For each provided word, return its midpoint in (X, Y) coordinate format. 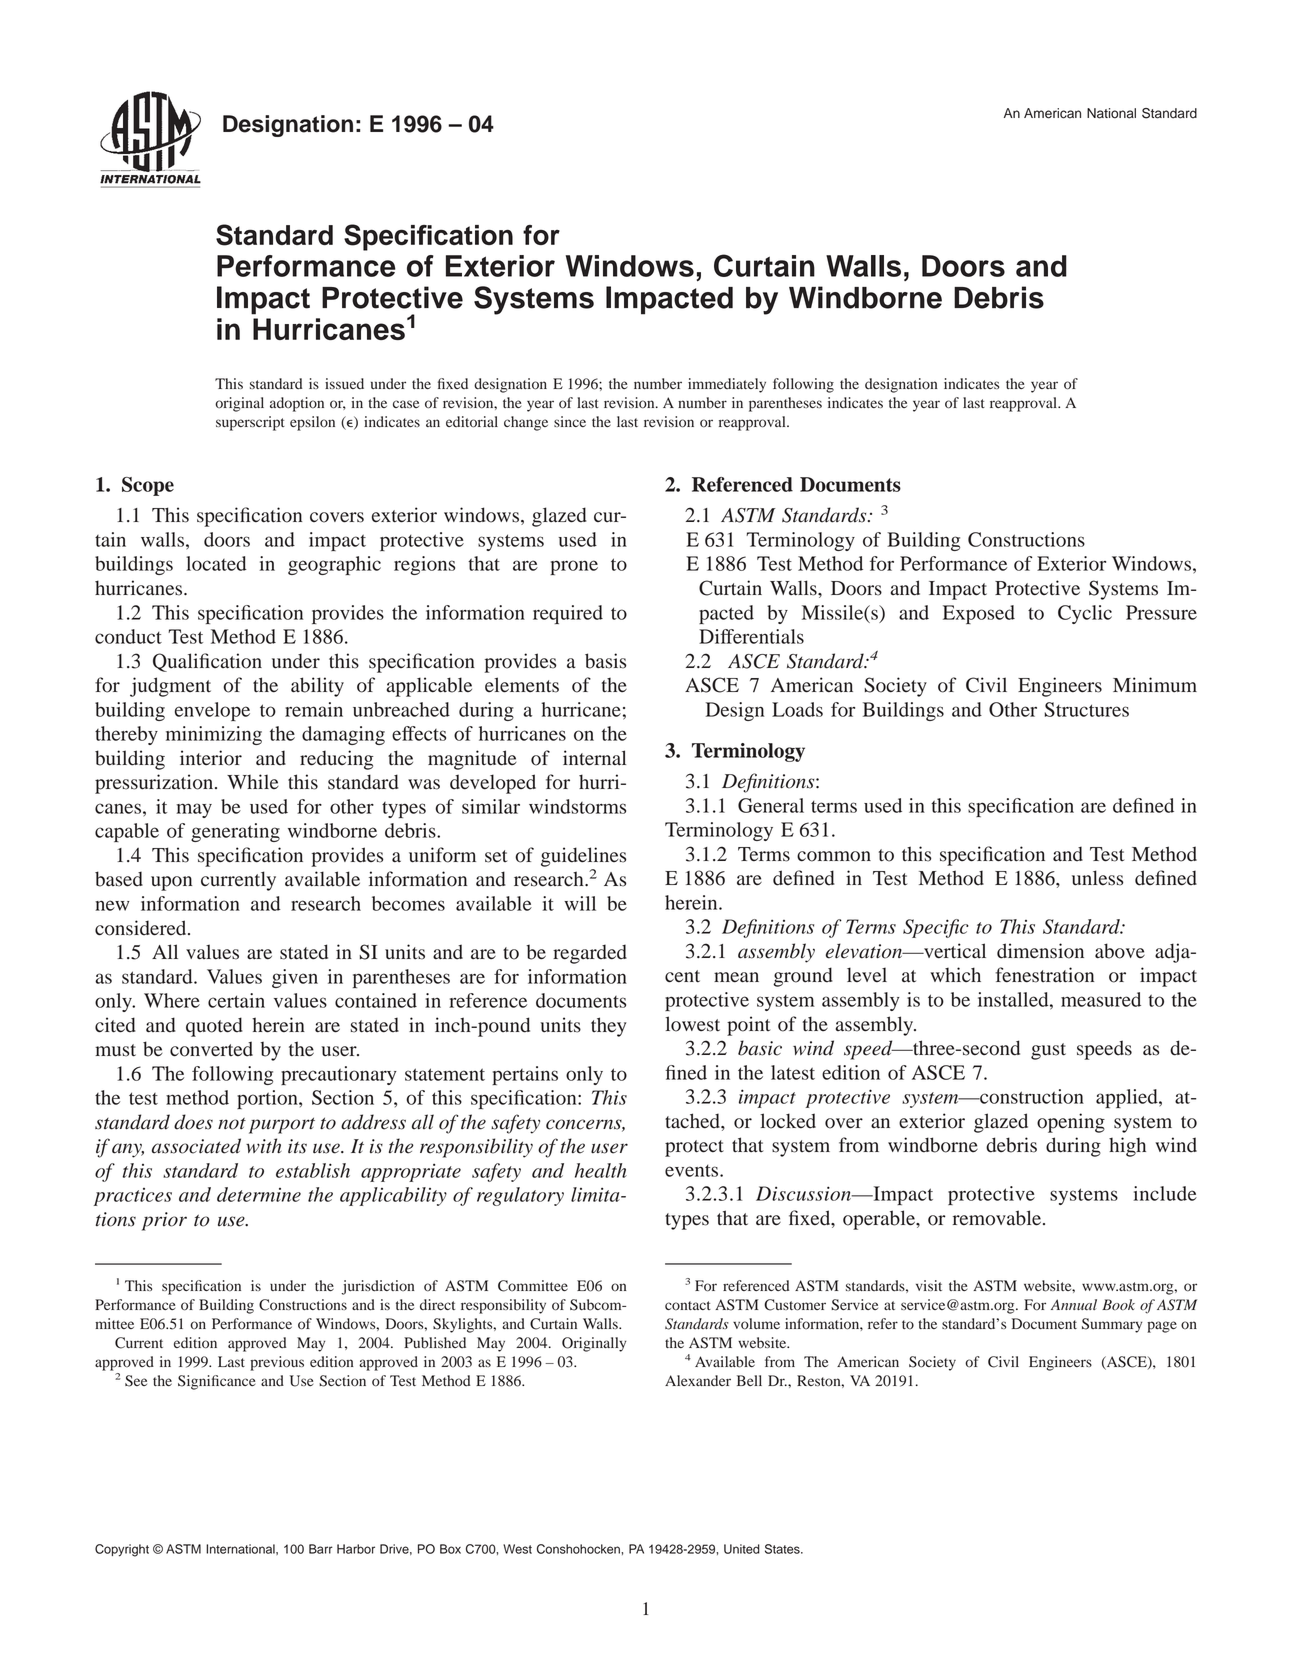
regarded (590, 954)
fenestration (1045, 975)
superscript (250, 423)
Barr (321, 1549)
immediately (727, 385)
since (570, 421)
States (783, 1549)
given (295, 978)
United (742, 1549)
